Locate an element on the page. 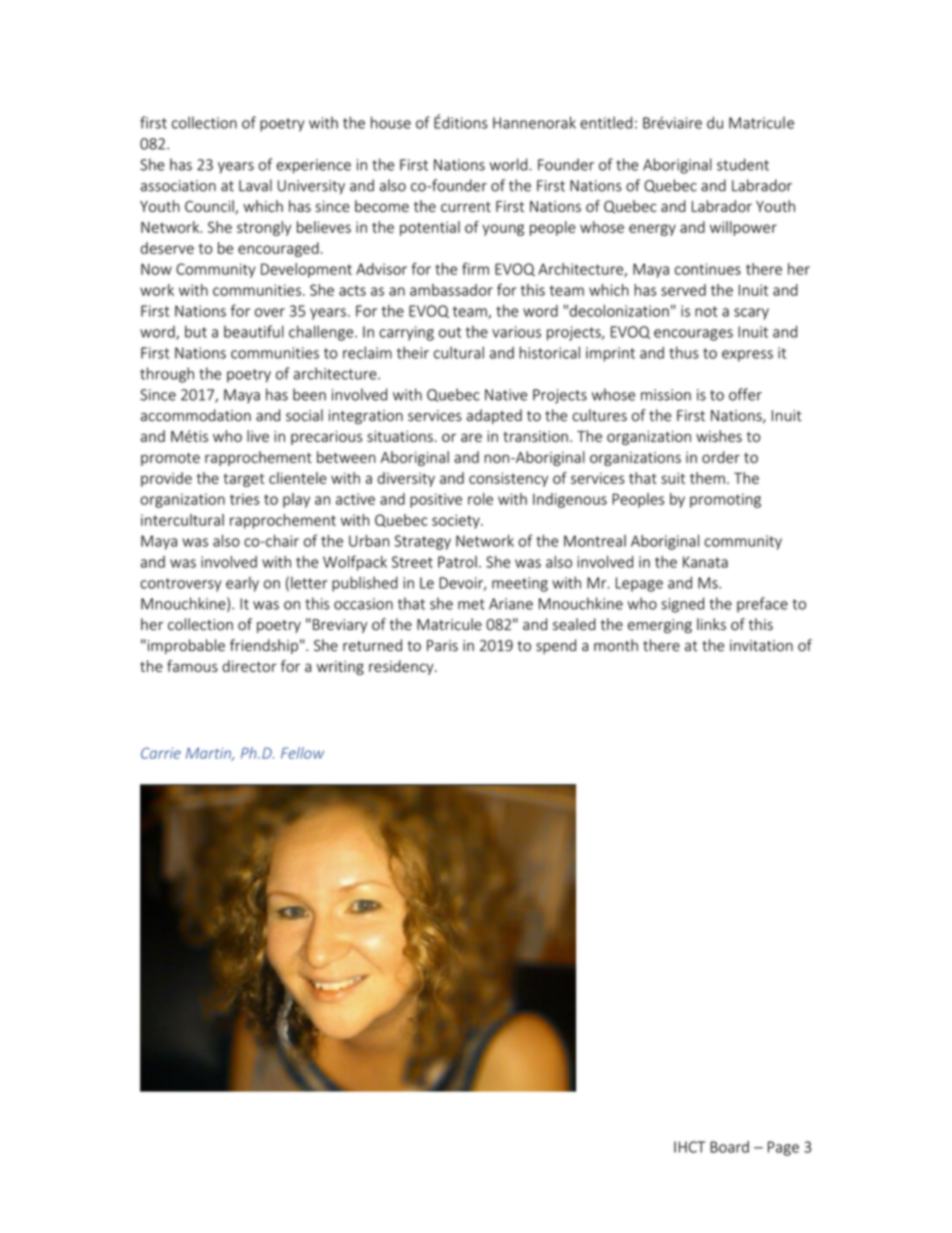 Image resolution: width=952 pixels, height=1233 pixels. promoting is located at coordinates (725, 500).
